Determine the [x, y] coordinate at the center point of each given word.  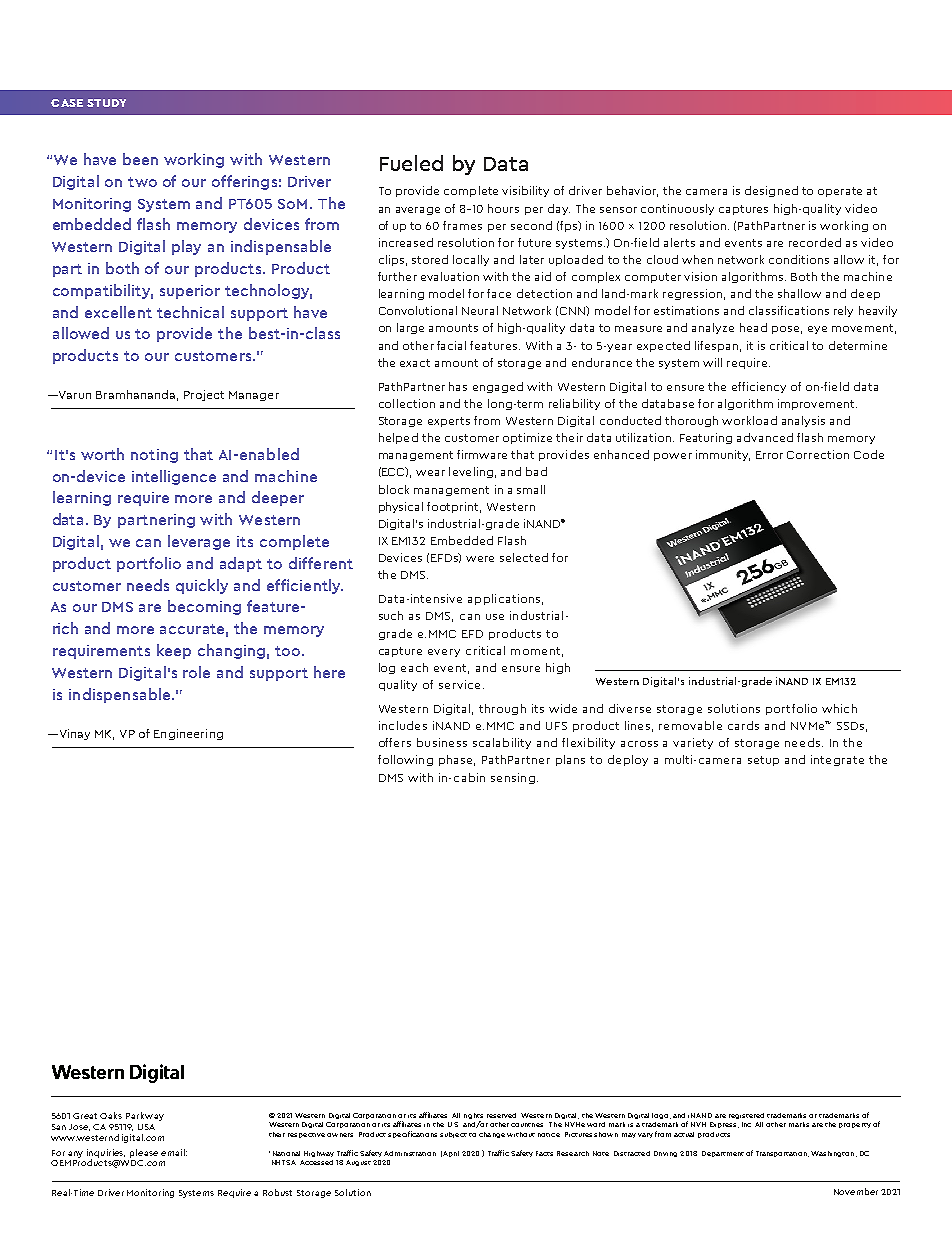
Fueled [411, 163]
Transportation [782, 1154]
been [140, 159]
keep [174, 651]
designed [771, 191]
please [144, 1153]
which [839, 708]
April [451, 1154]
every [444, 653]
